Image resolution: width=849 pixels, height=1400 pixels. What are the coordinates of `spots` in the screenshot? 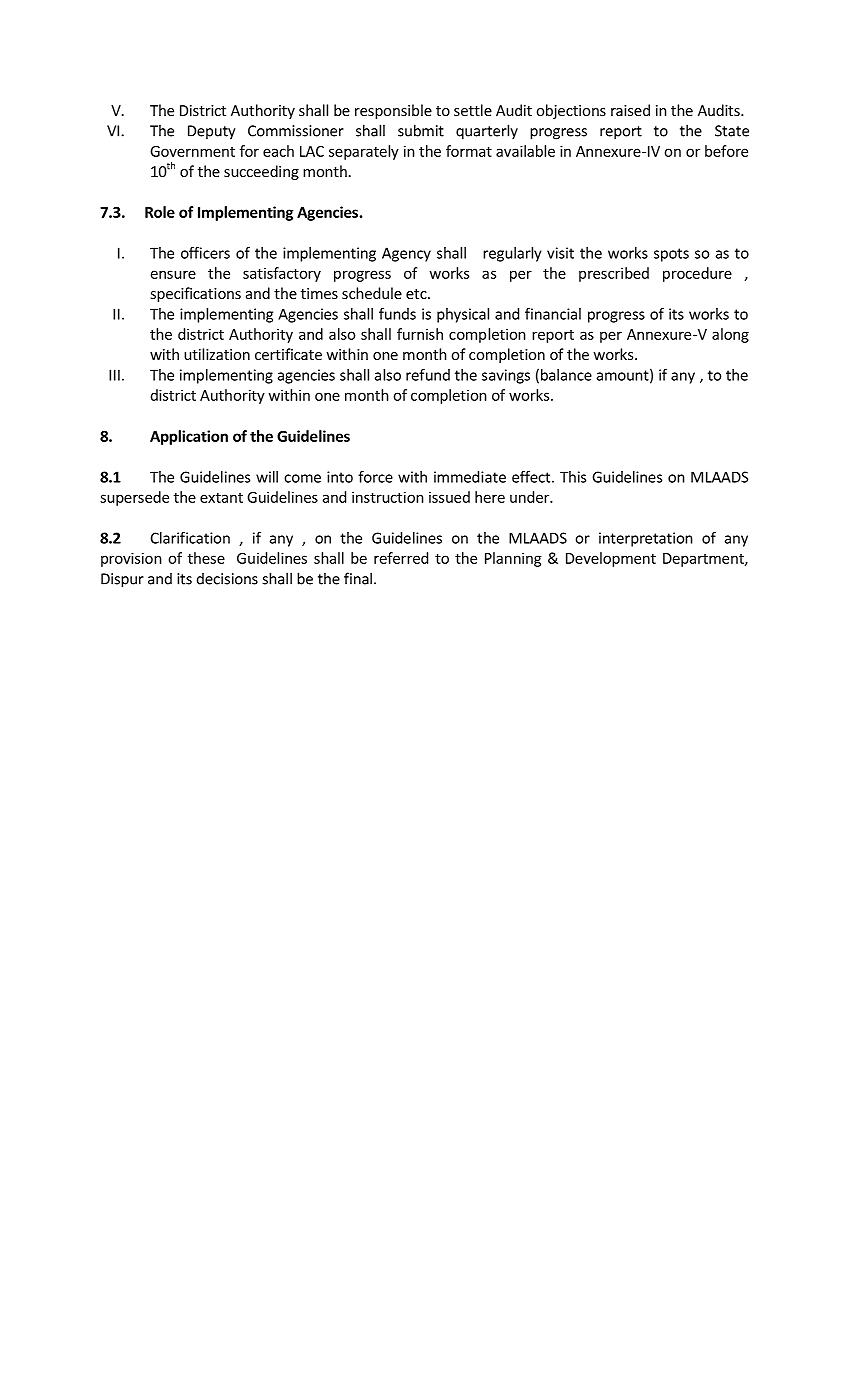 It's located at (671, 255).
